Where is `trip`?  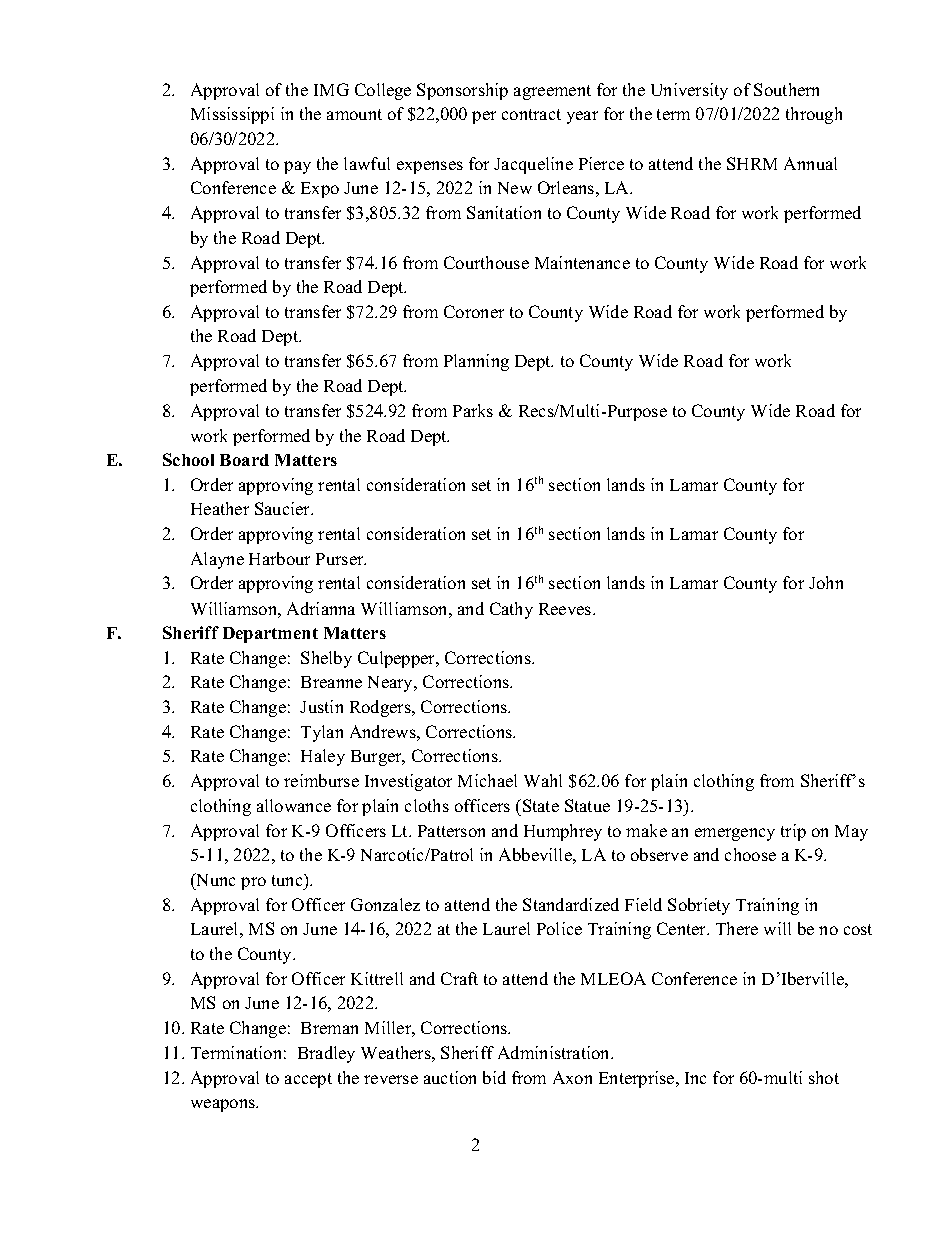 trip is located at coordinates (793, 832).
